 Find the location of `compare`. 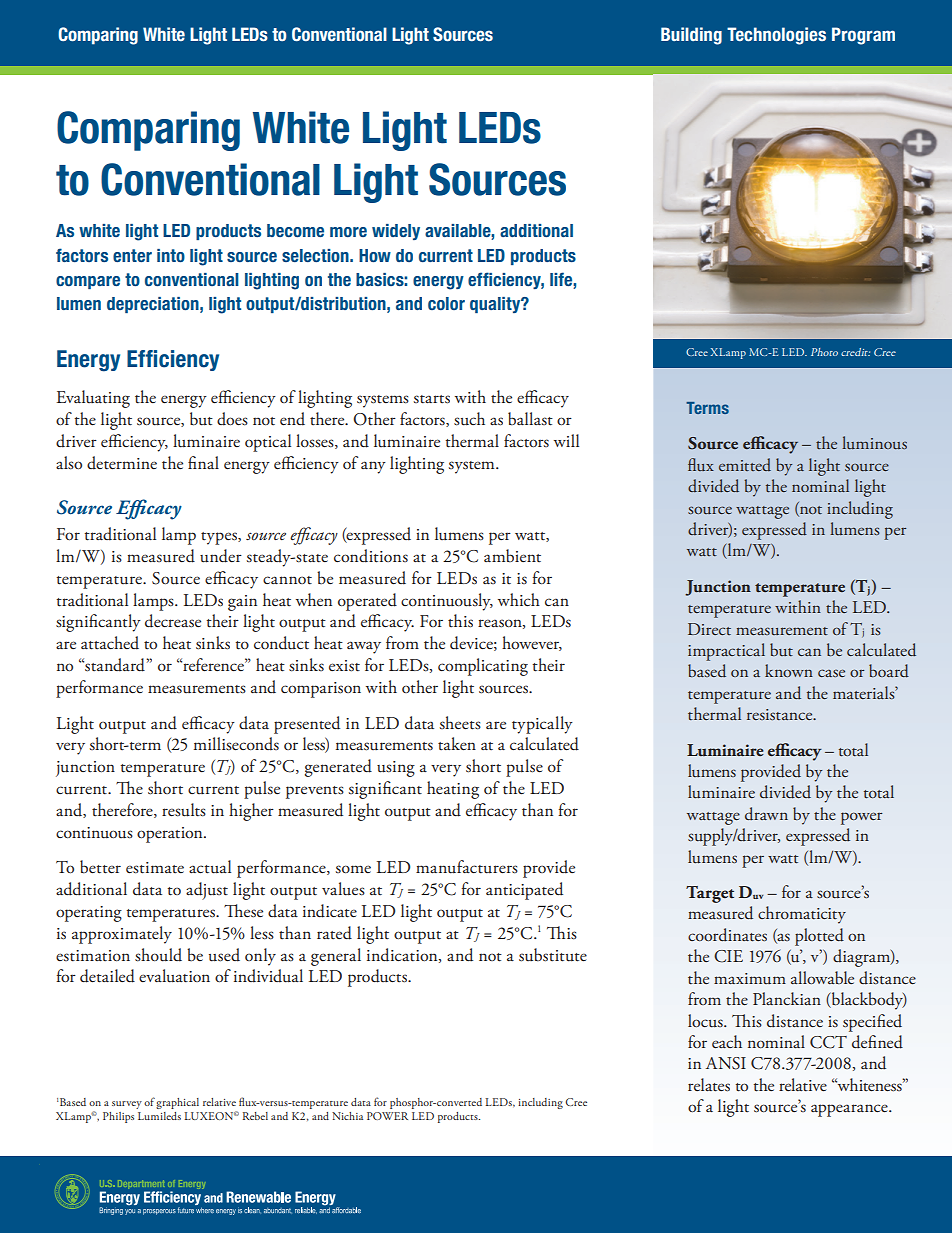

compare is located at coordinates (88, 282).
